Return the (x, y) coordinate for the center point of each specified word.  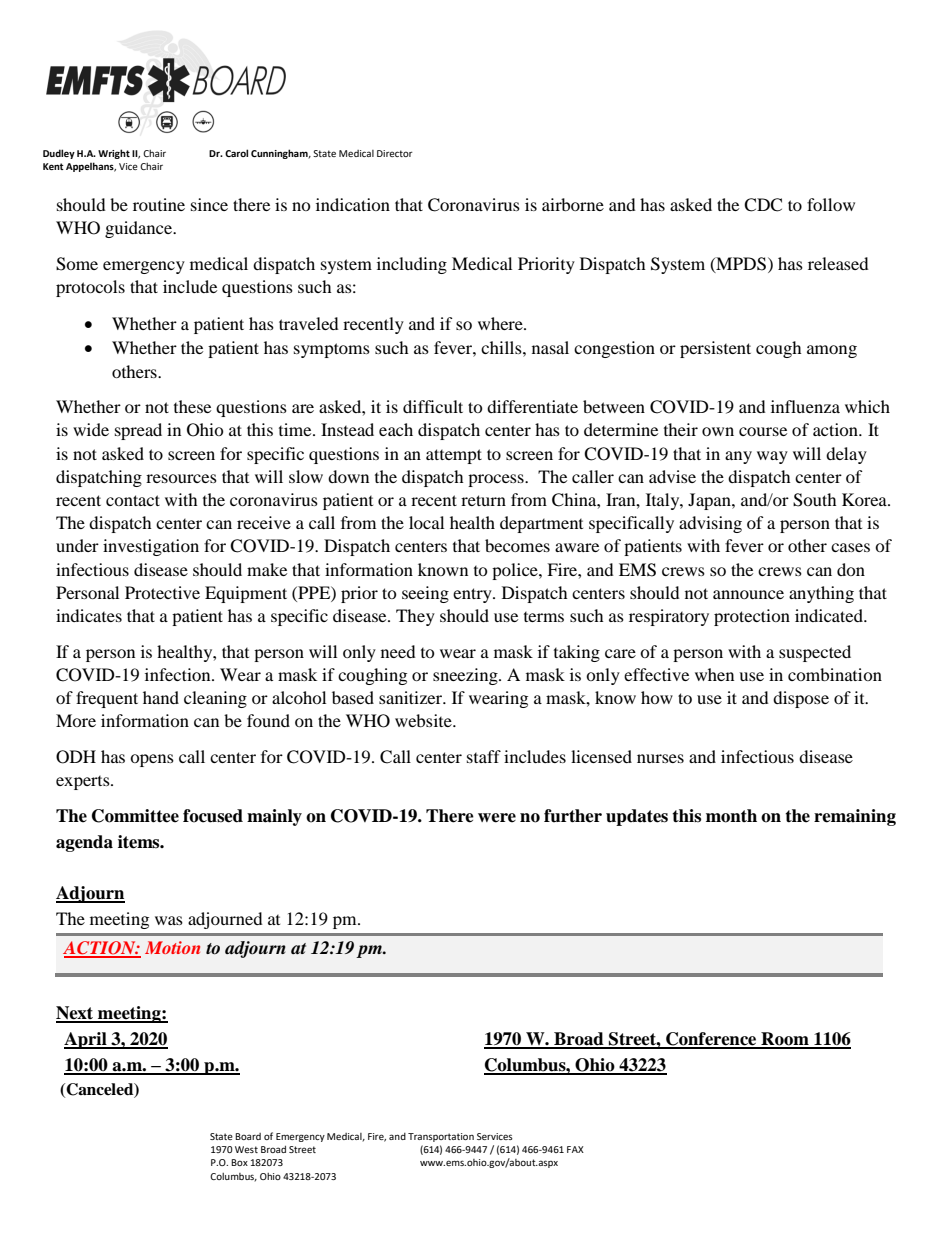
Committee (135, 816)
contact (133, 500)
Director (395, 153)
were (497, 818)
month (731, 816)
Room (785, 1040)
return (483, 500)
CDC (763, 205)
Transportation (441, 1137)
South (815, 500)
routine (159, 204)
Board (248, 1136)
